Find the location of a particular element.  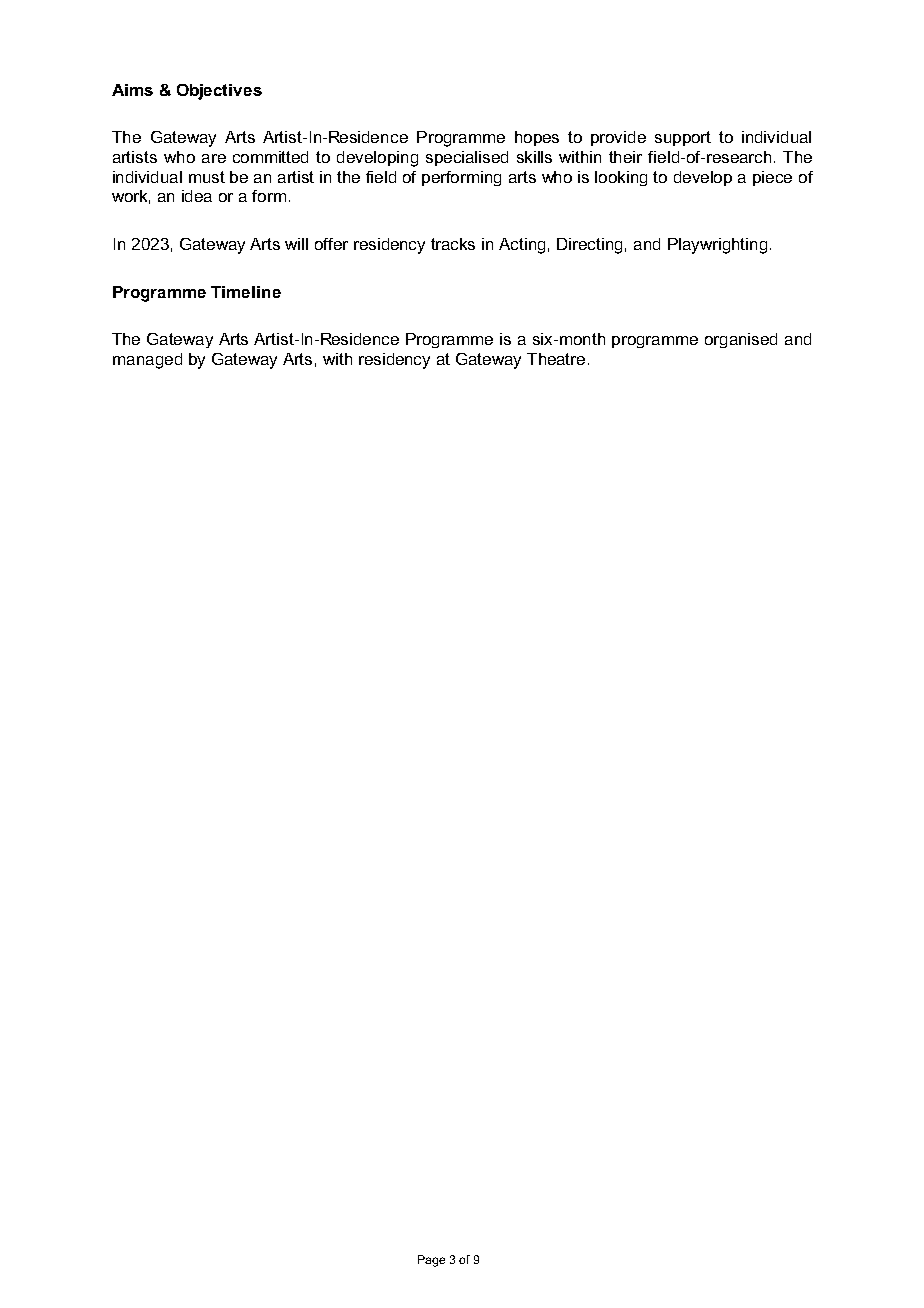

organised is located at coordinates (741, 340).
